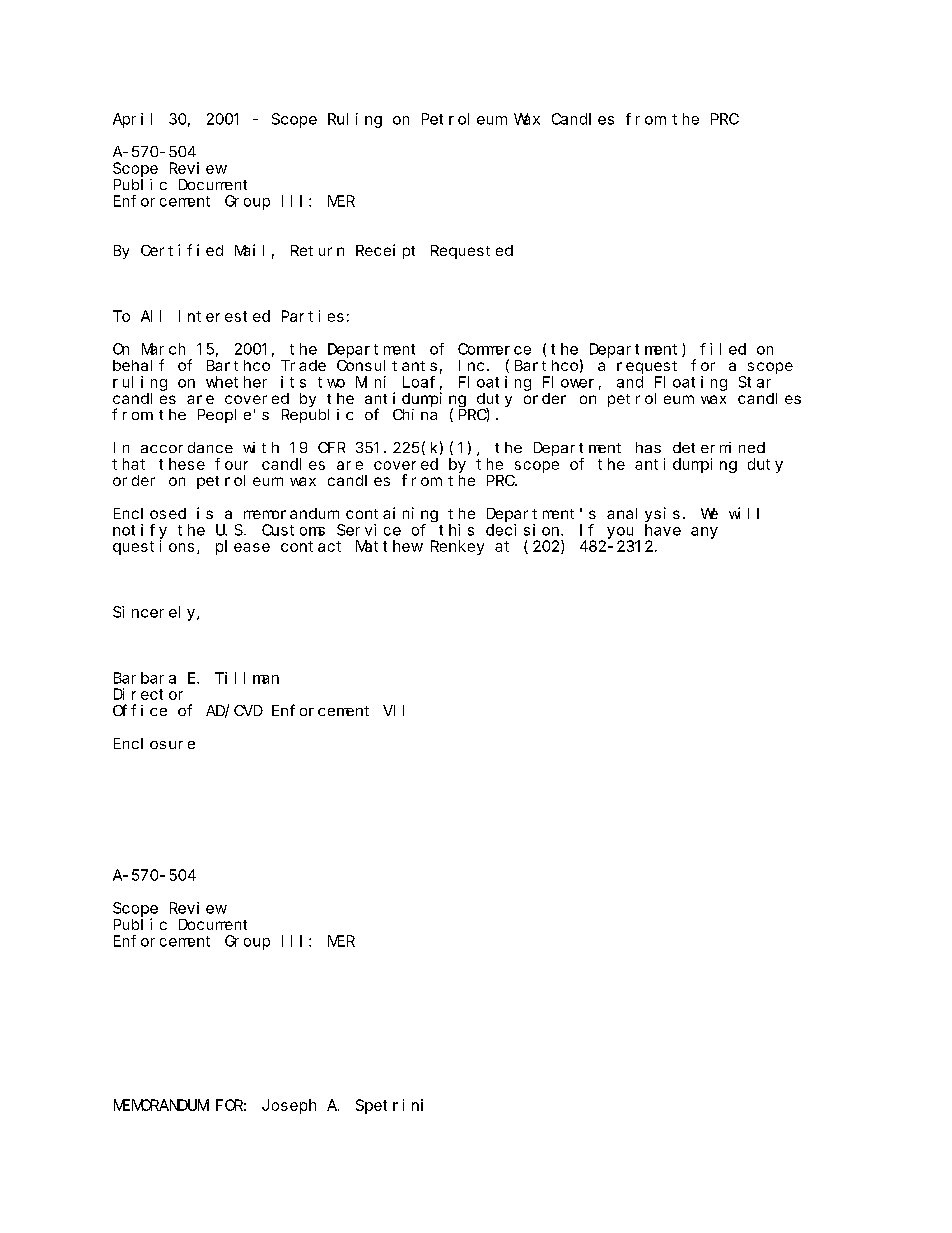 This page has height=1233, width=952. I want to click on this, so click(456, 530).
